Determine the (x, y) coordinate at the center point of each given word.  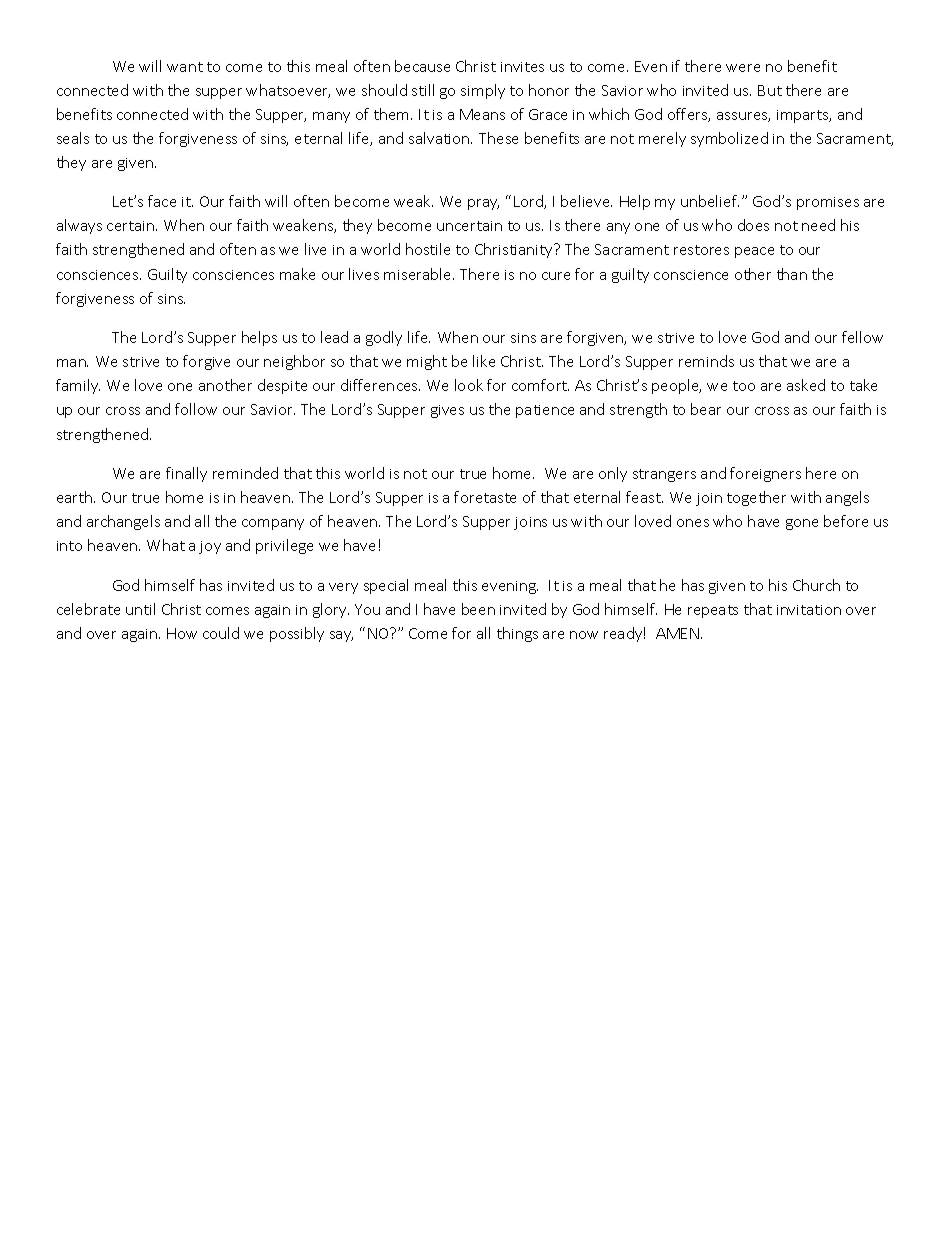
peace (754, 252)
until (140, 609)
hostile (428, 249)
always (79, 226)
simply (483, 91)
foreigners (765, 474)
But (770, 90)
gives (447, 411)
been (478, 609)
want (185, 67)
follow (196, 409)
